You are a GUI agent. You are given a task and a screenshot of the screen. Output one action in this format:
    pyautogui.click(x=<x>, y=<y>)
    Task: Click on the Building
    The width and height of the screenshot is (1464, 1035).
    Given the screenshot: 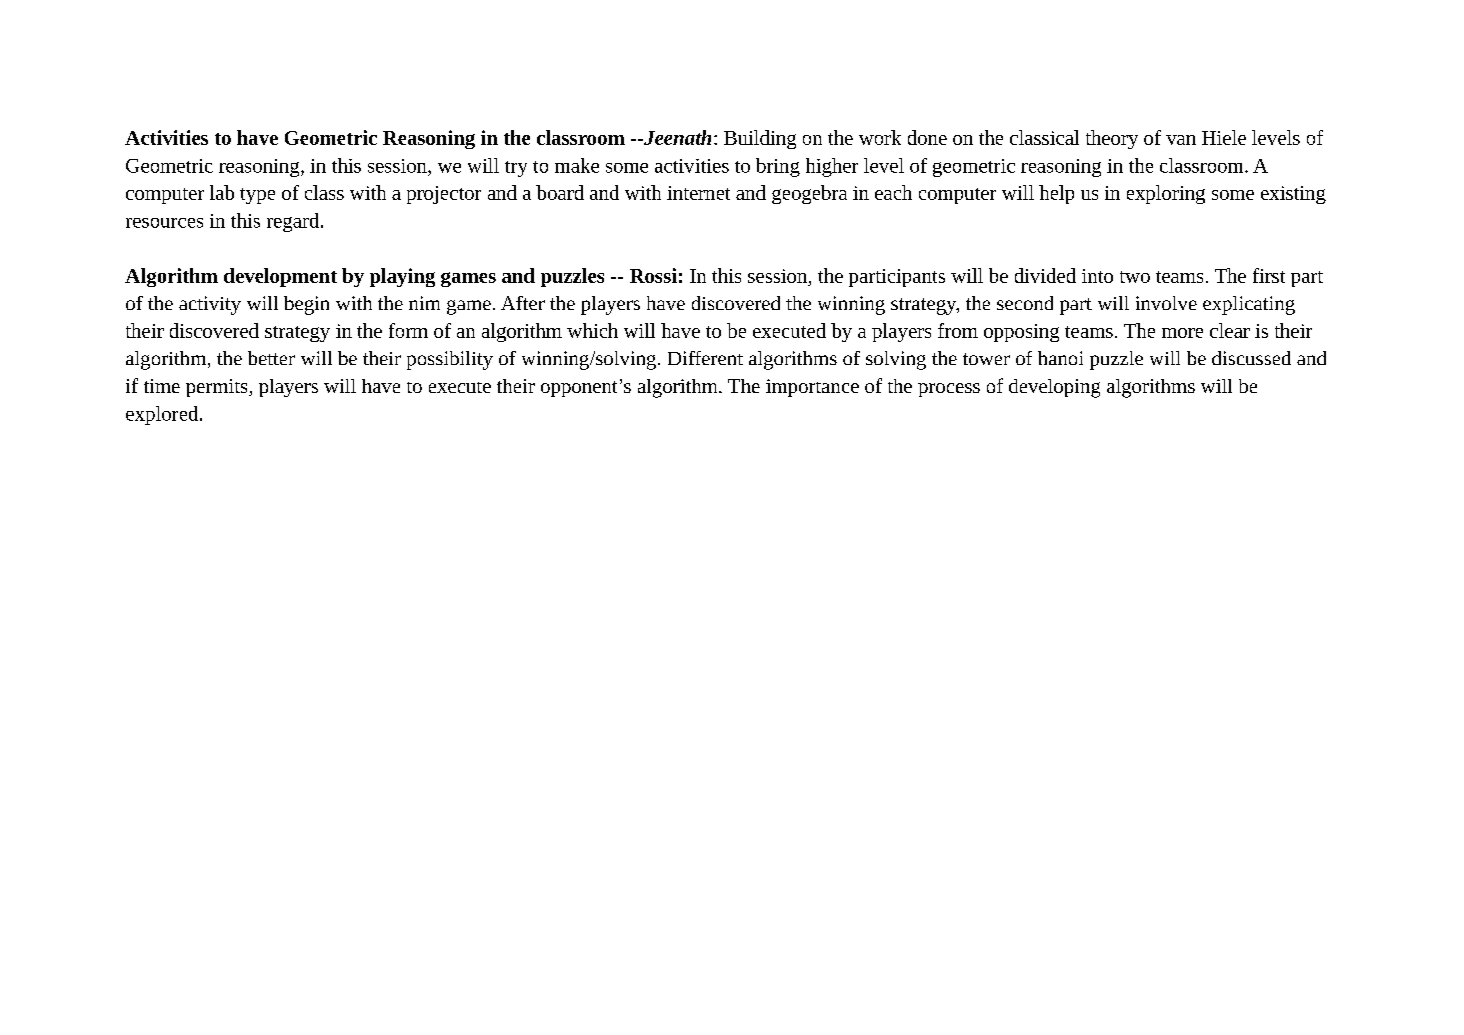 What is the action you would take?
    pyautogui.click(x=760, y=139)
